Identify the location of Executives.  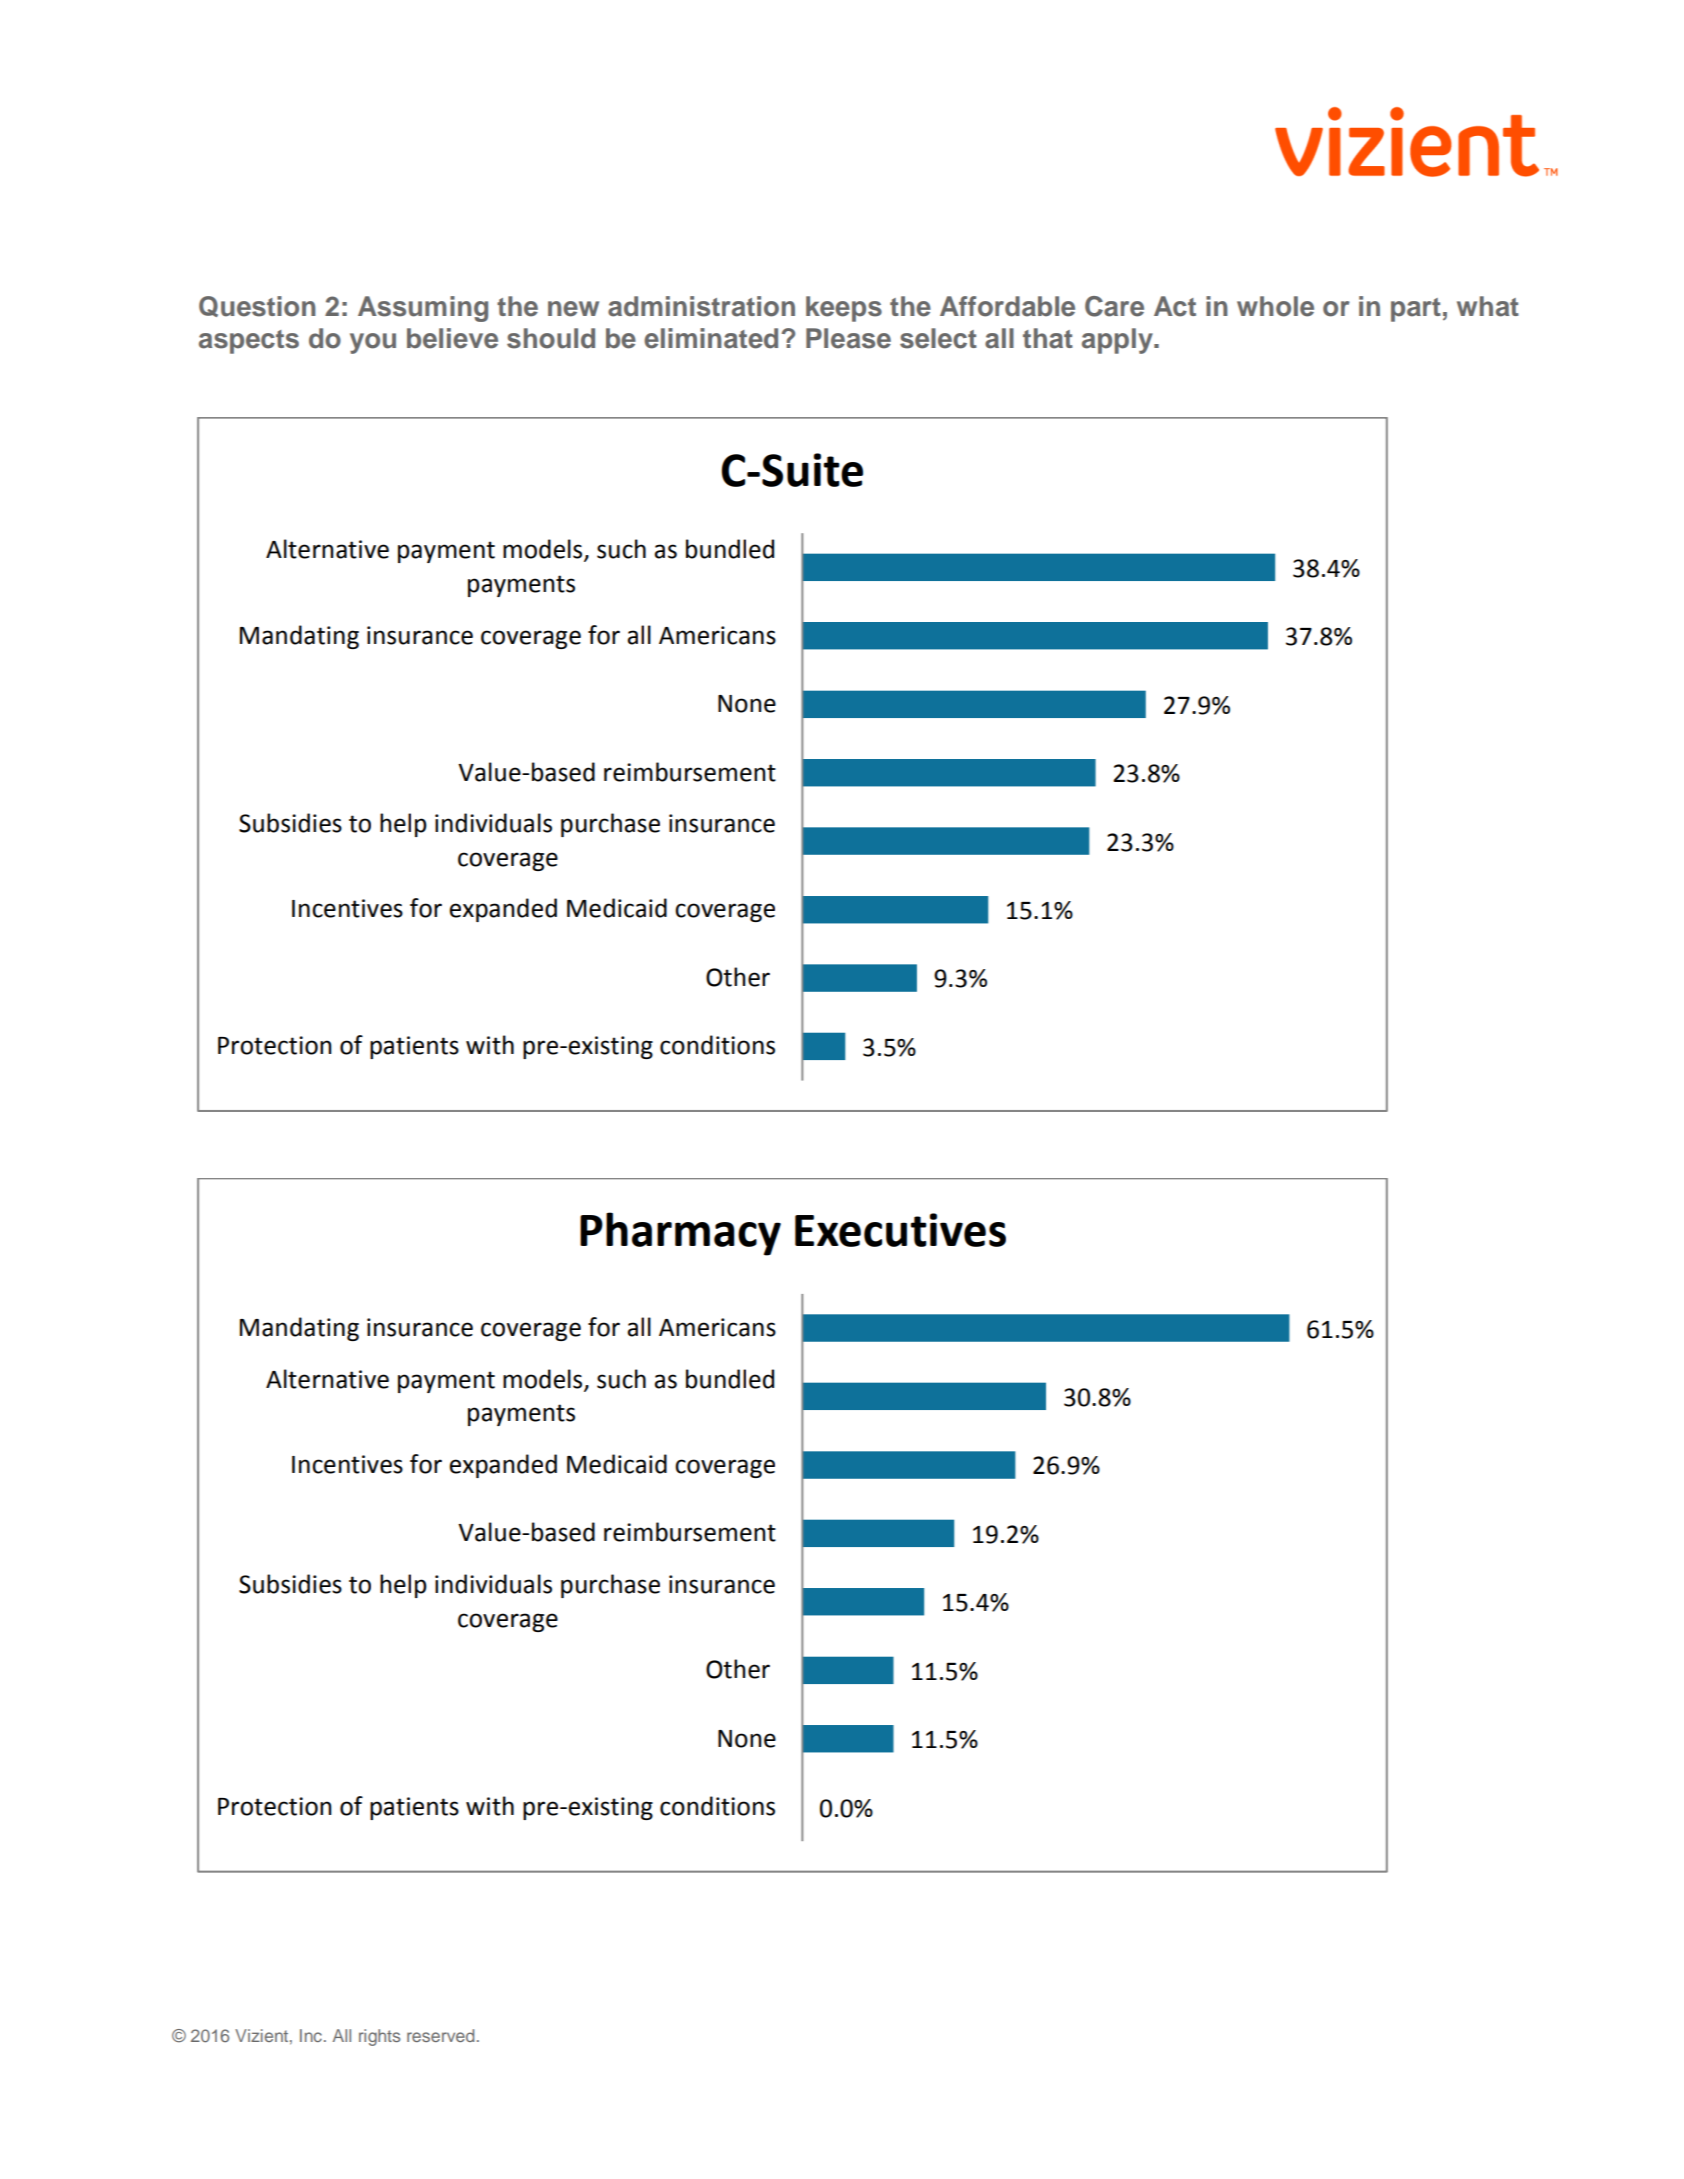
(900, 1230).
